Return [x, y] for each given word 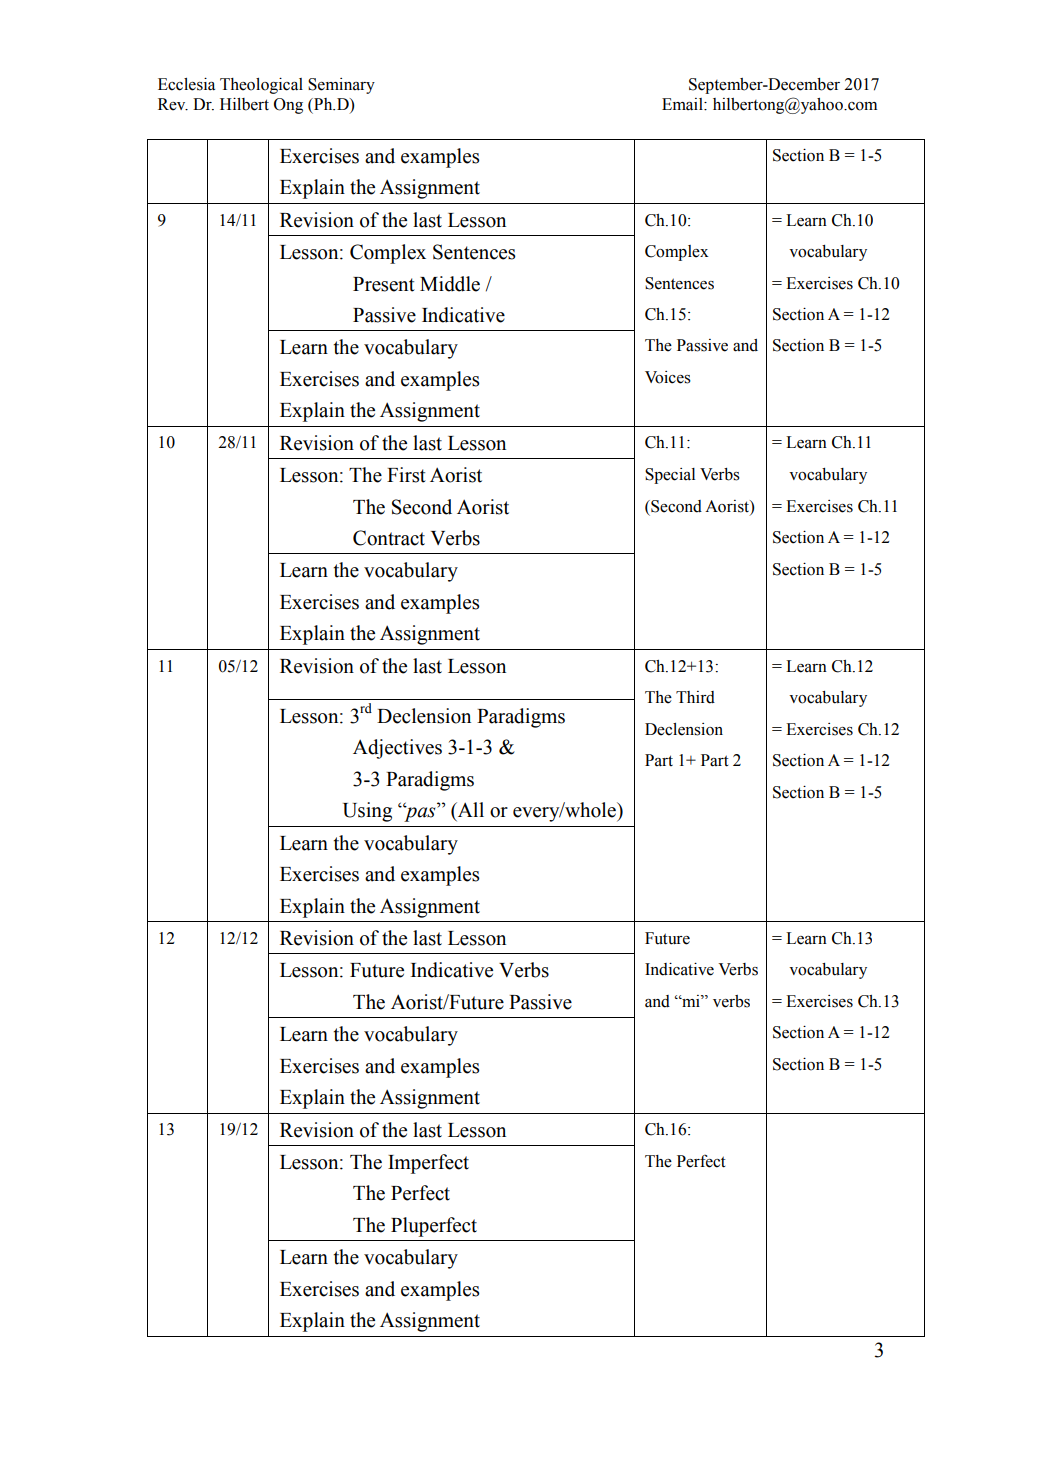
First [406, 475]
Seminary [341, 86]
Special [670, 476]
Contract [389, 538]
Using [367, 812]
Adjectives [397, 749]
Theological [261, 86]
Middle [450, 284]
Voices [668, 377]
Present [384, 284]
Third [695, 697]
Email [683, 104]
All [469, 811]
